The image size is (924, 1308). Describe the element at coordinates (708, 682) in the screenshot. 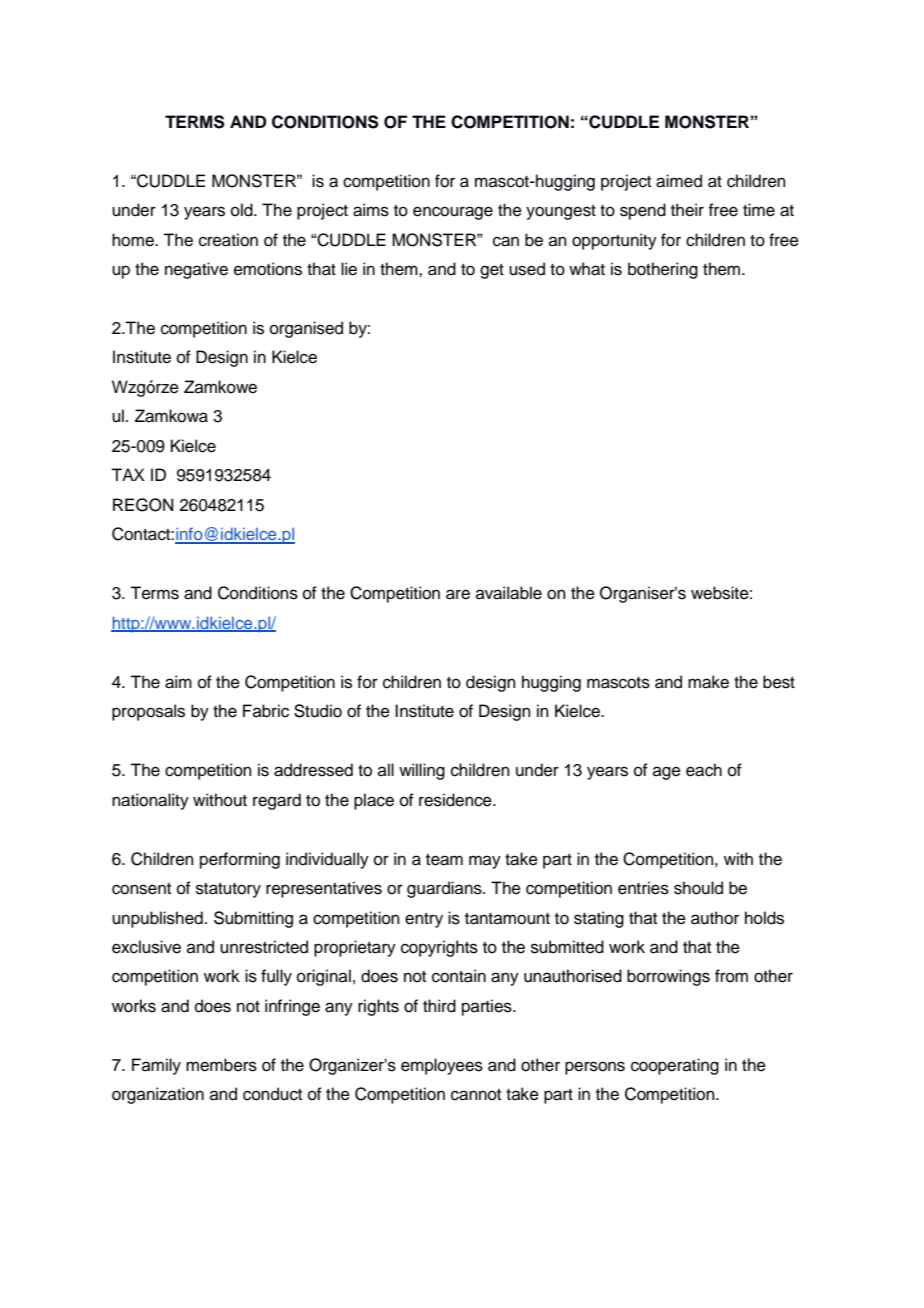

I see `make` at that location.
